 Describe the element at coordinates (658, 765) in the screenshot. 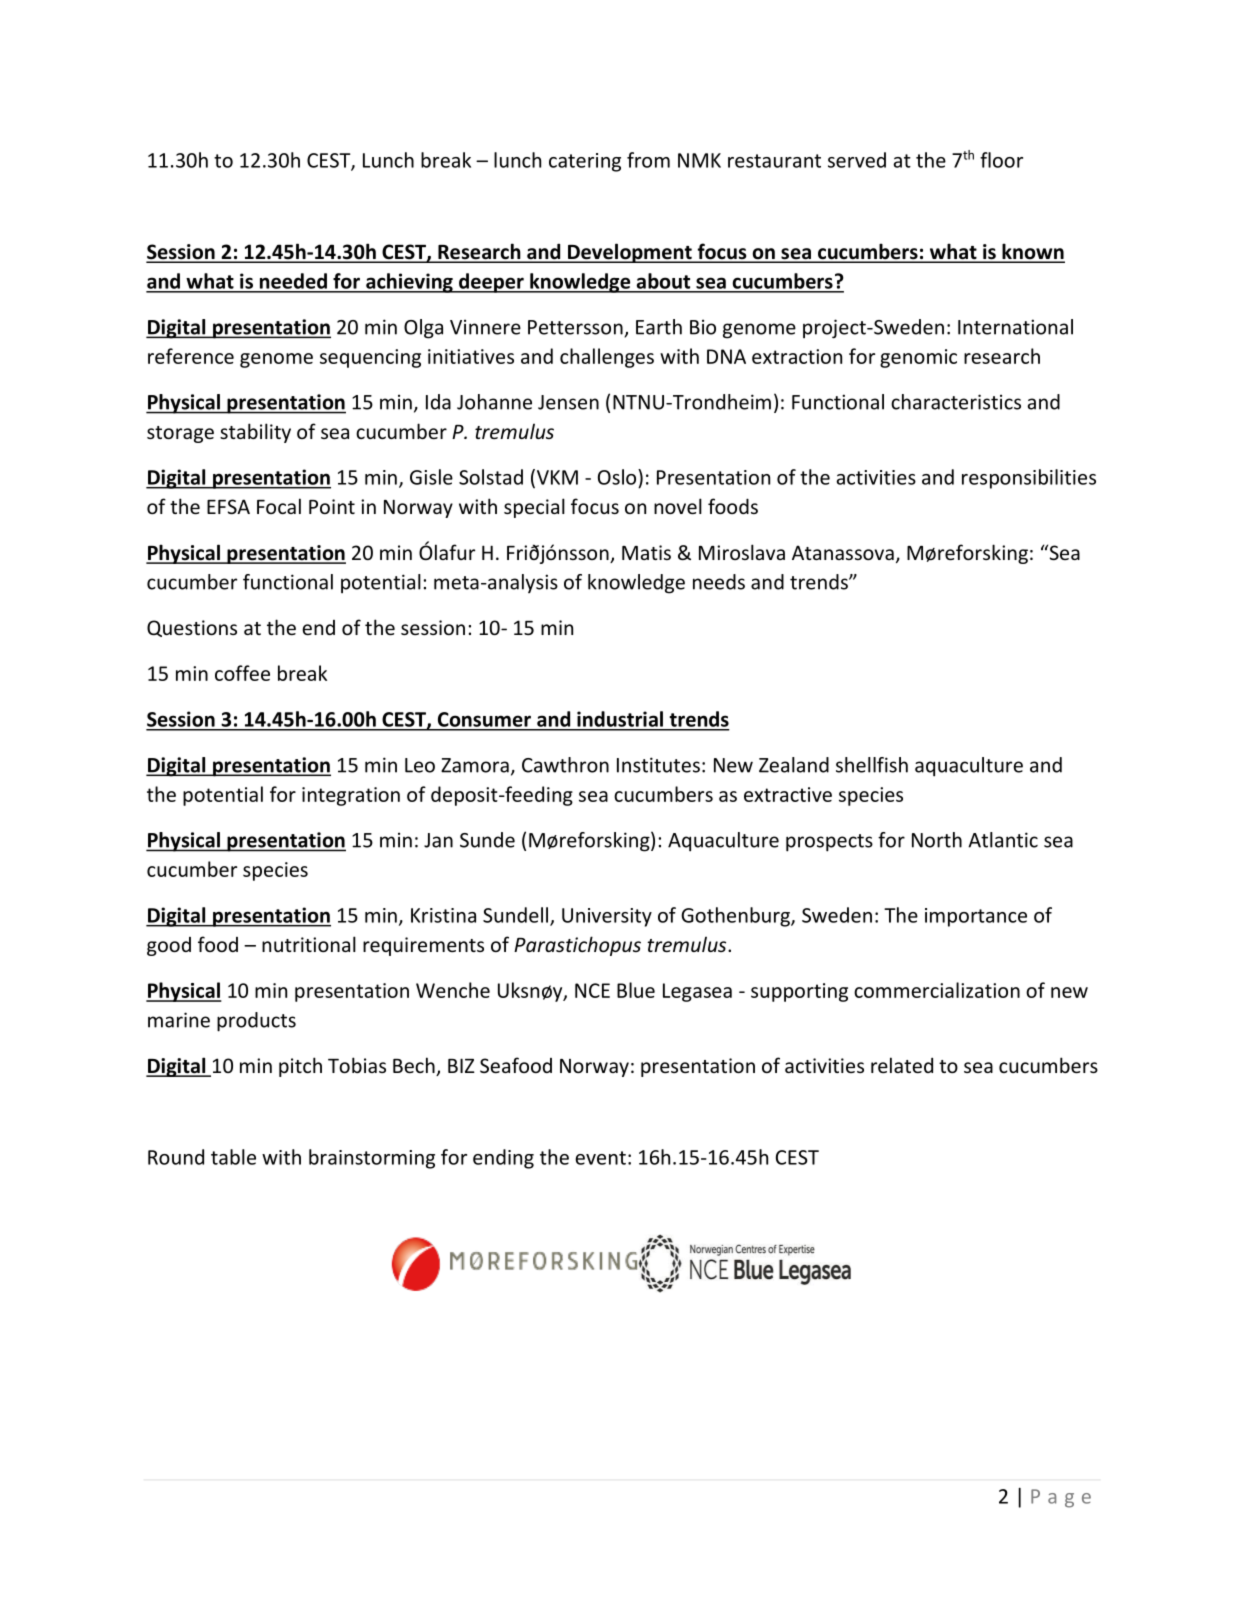

I see `Institutes` at that location.
